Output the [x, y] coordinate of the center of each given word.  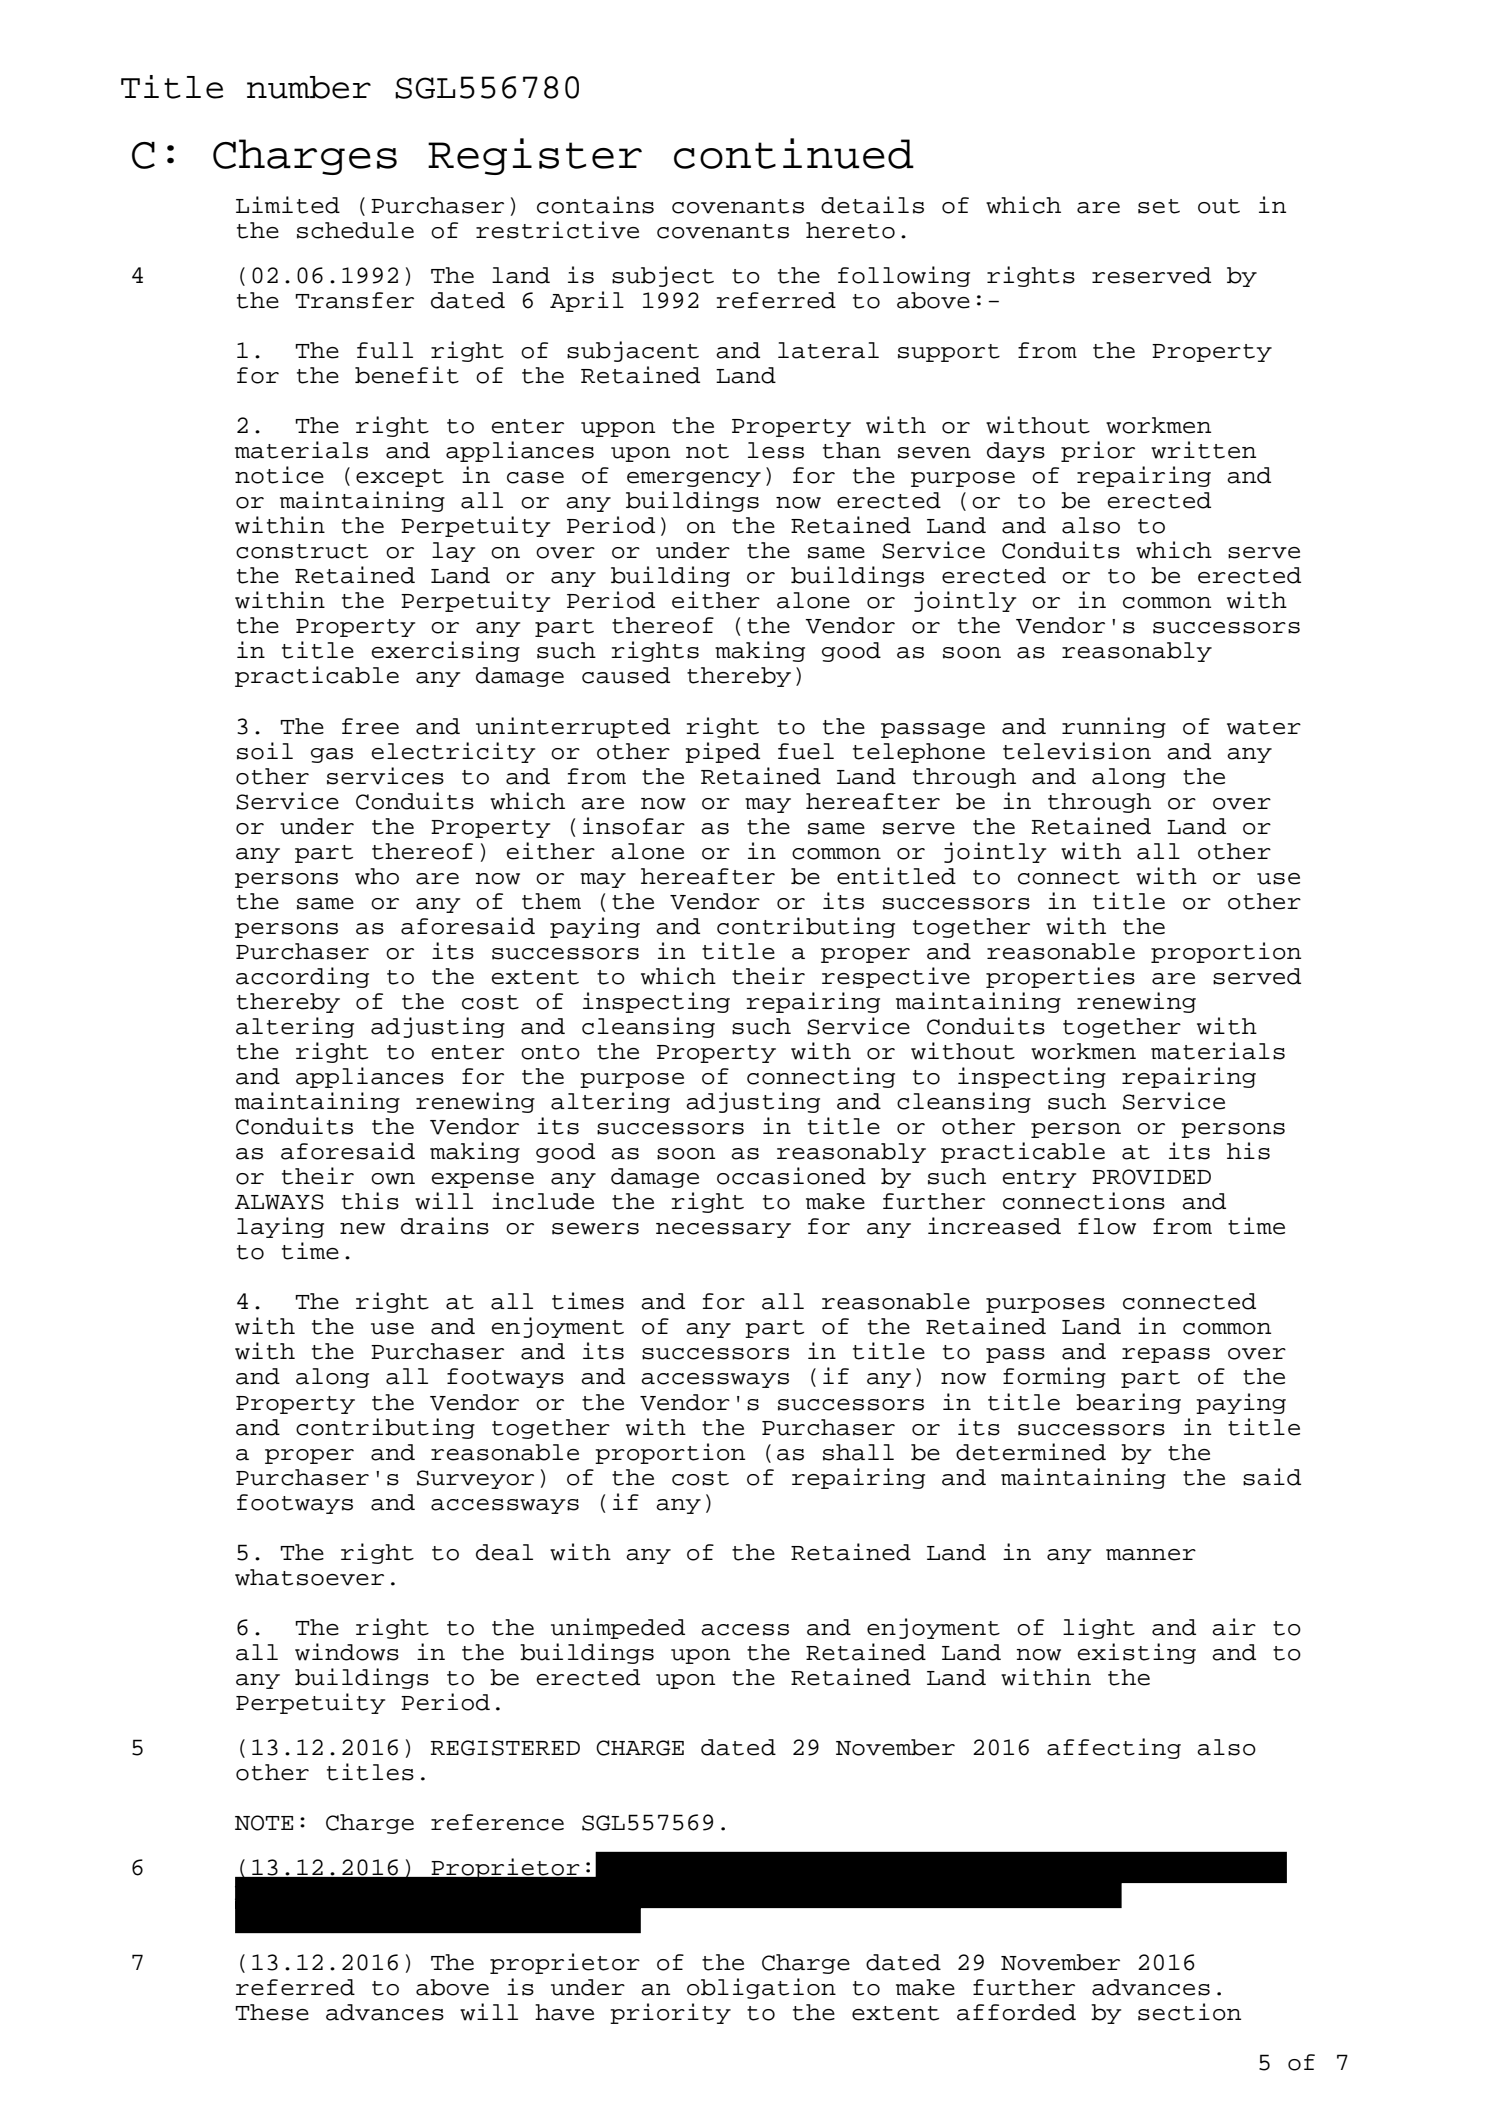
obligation [761, 1988]
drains [445, 1226]
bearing [1128, 1403]
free [370, 726]
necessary [723, 1230]
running [1114, 727]
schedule [355, 230]
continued [794, 153]
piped [722, 752]
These [272, 2012]
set [1159, 206]
